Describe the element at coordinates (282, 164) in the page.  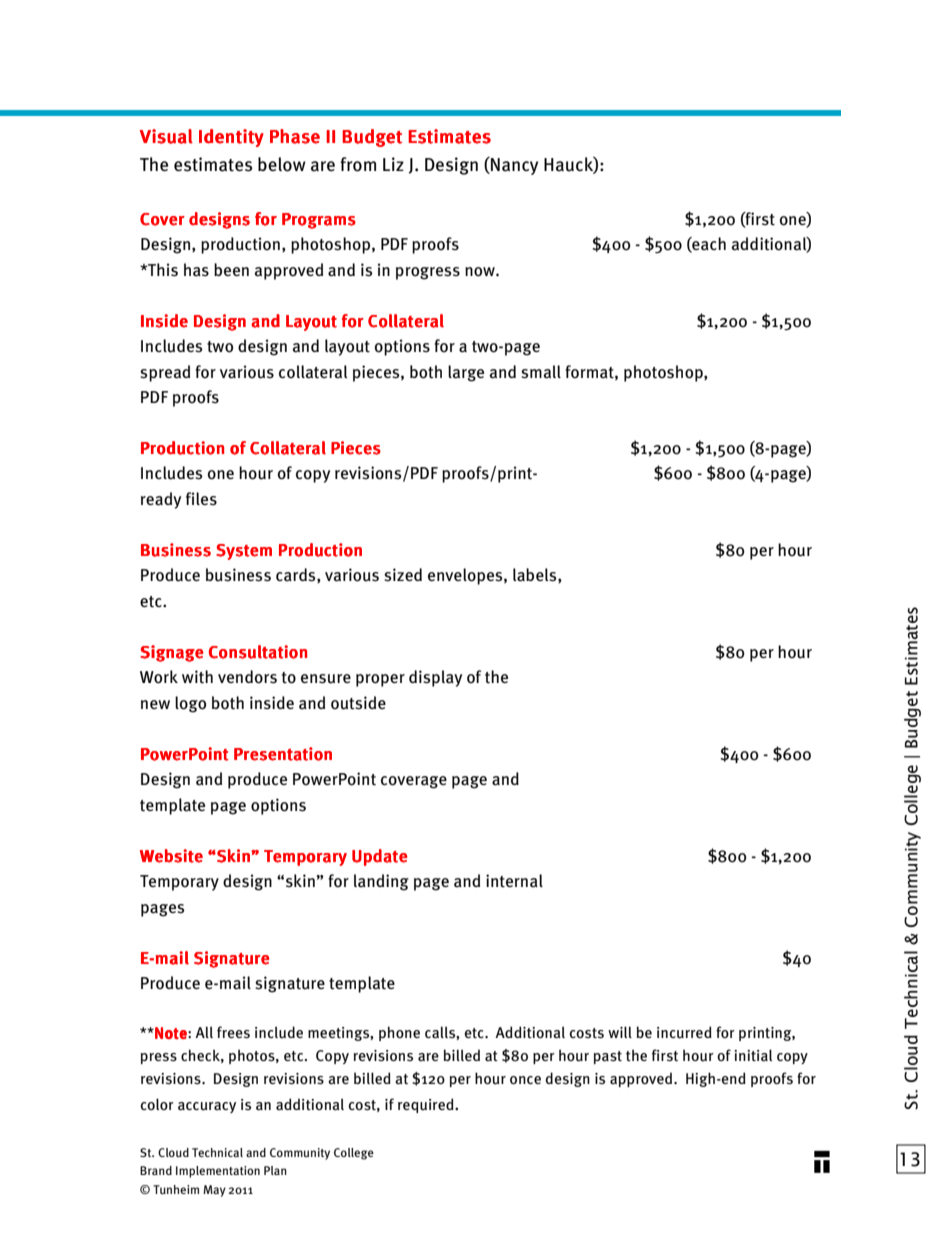
I see `below` at that location.
